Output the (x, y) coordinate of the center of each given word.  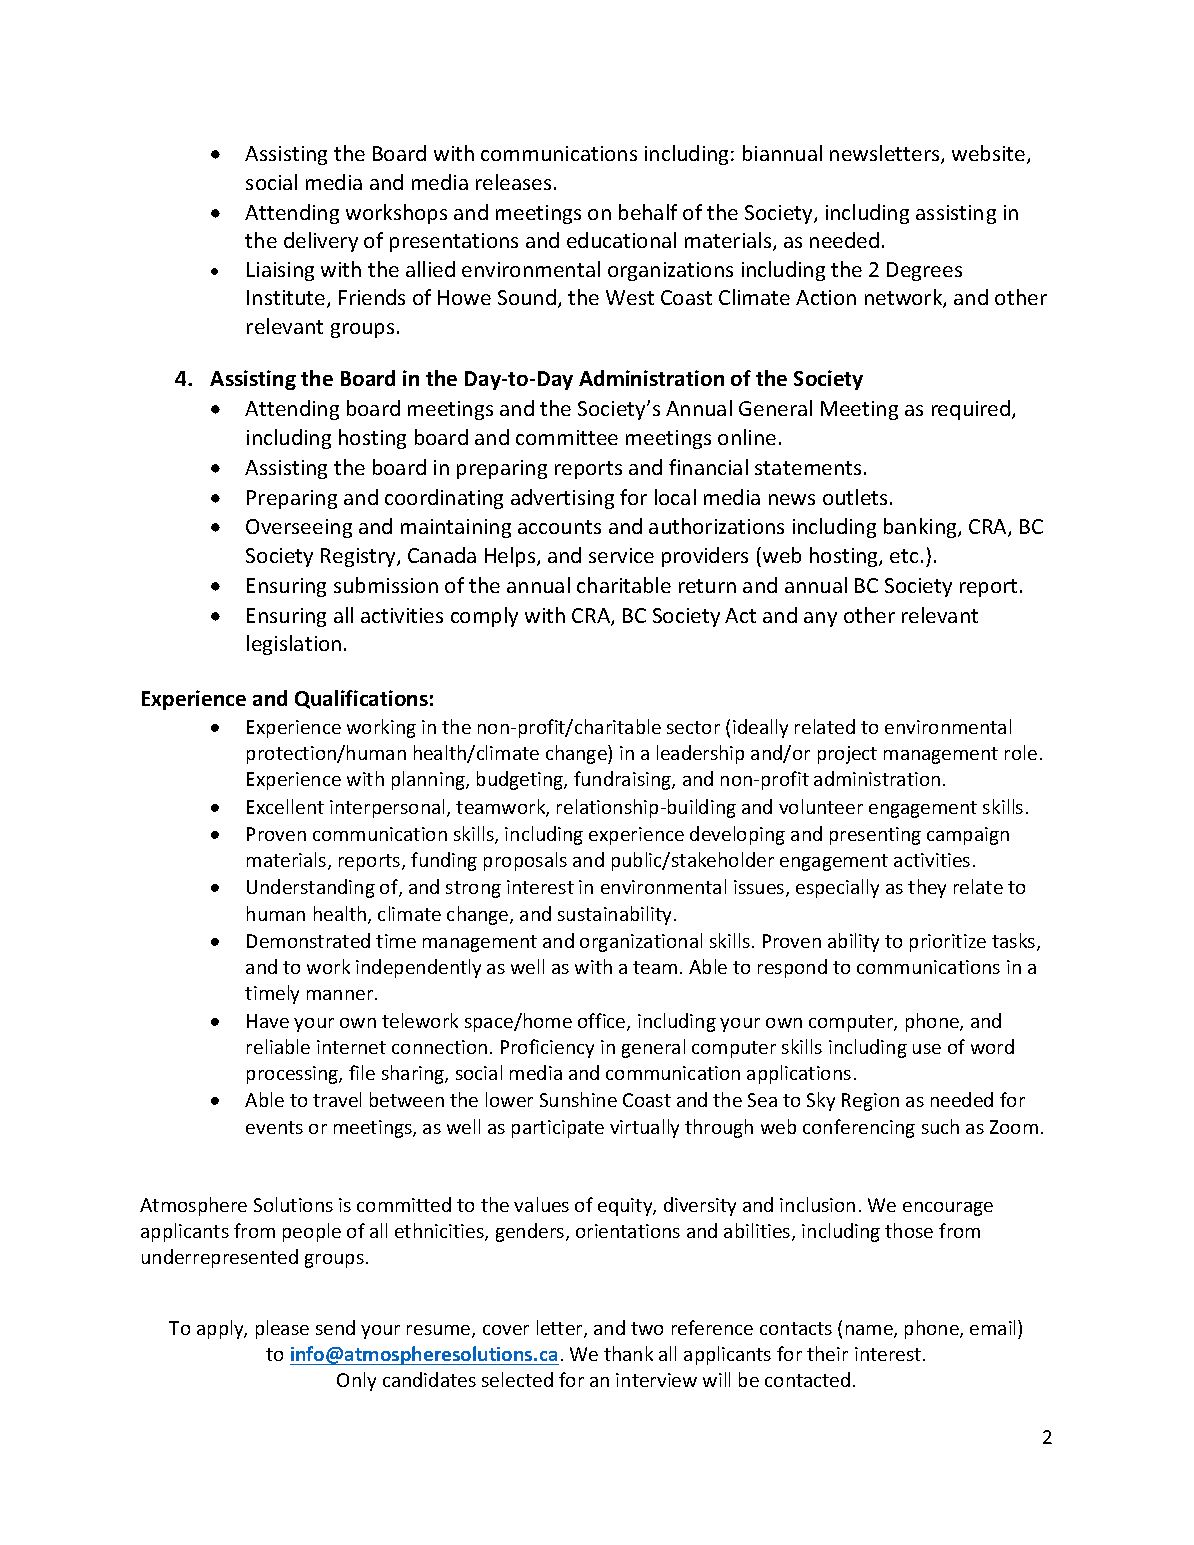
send (335, 1327)
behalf (648, 212)
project (847, 755)
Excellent (285, 806)
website (990, 154)
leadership (700, 754)
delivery (321, 242)
